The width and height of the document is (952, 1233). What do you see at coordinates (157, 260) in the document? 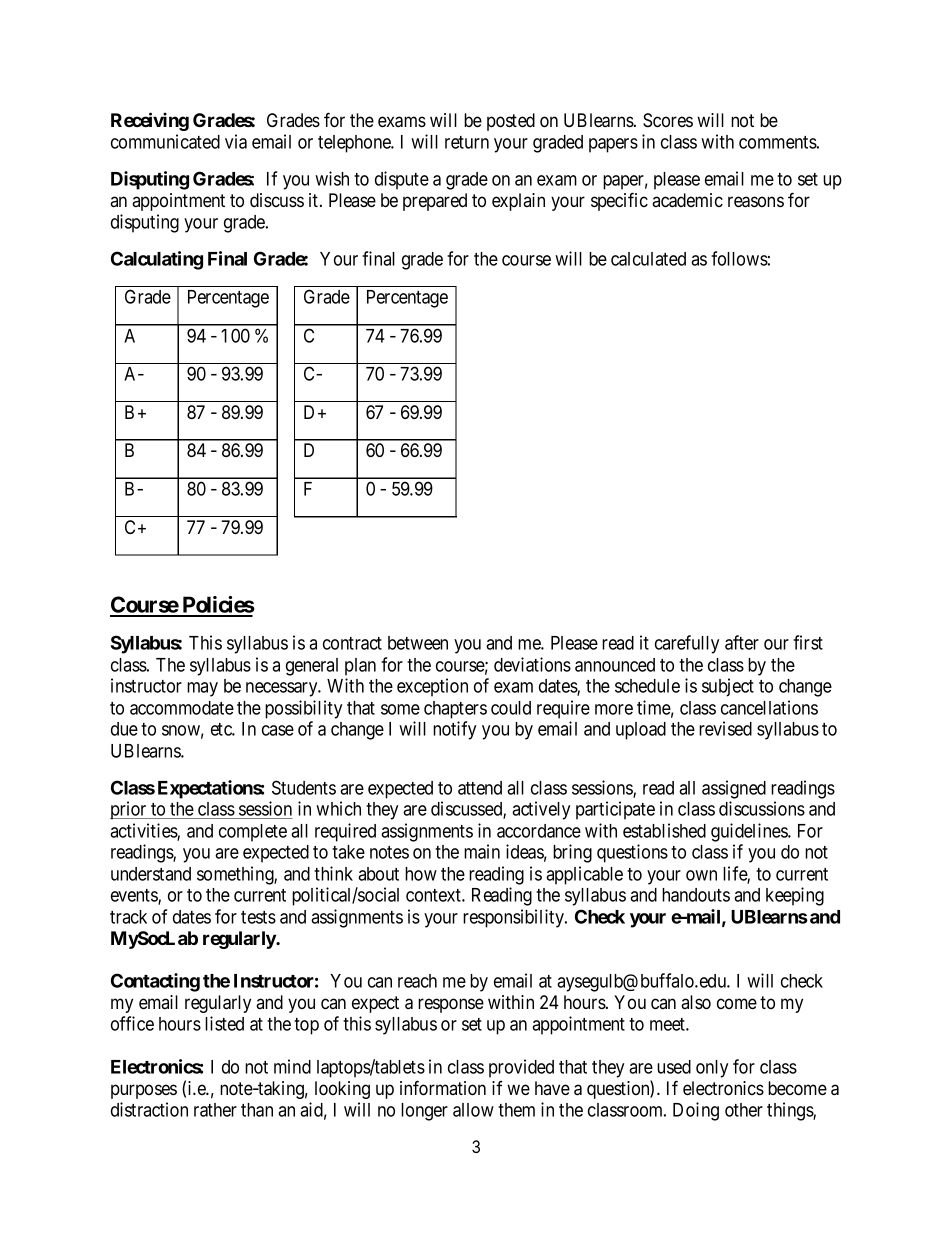
I see `Calculating` at bounding box center [157, 260].
